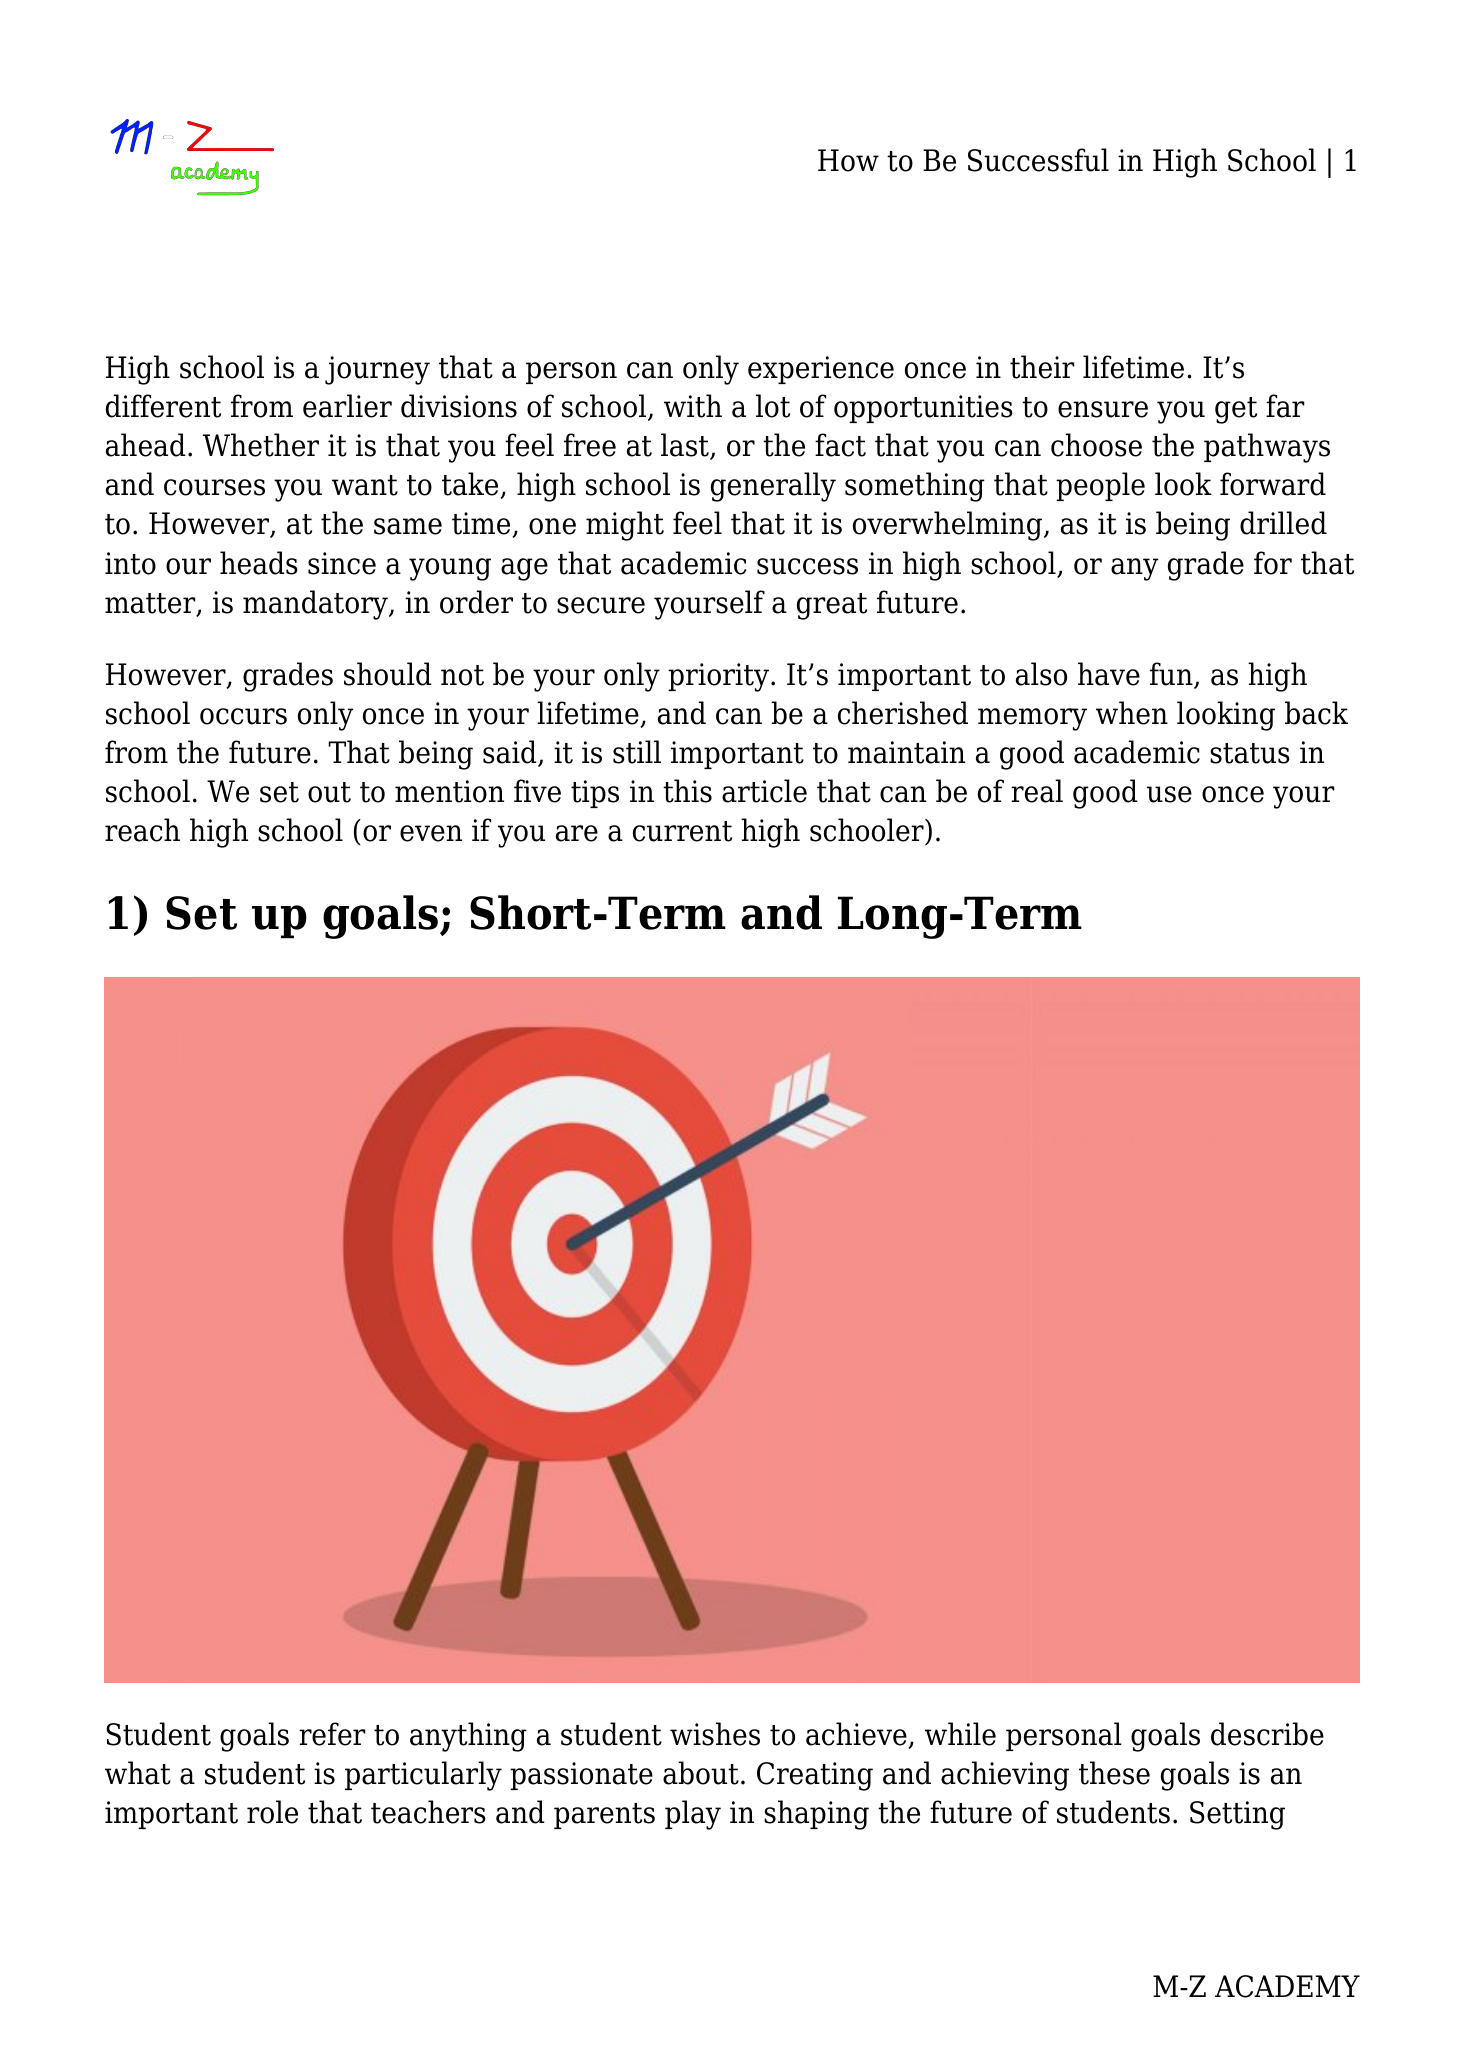 The image size is (1464, 2070). What do you see at coordinates (272, 1812) in the screenshot?
I see `role` at bounding box center [272, 1812].
